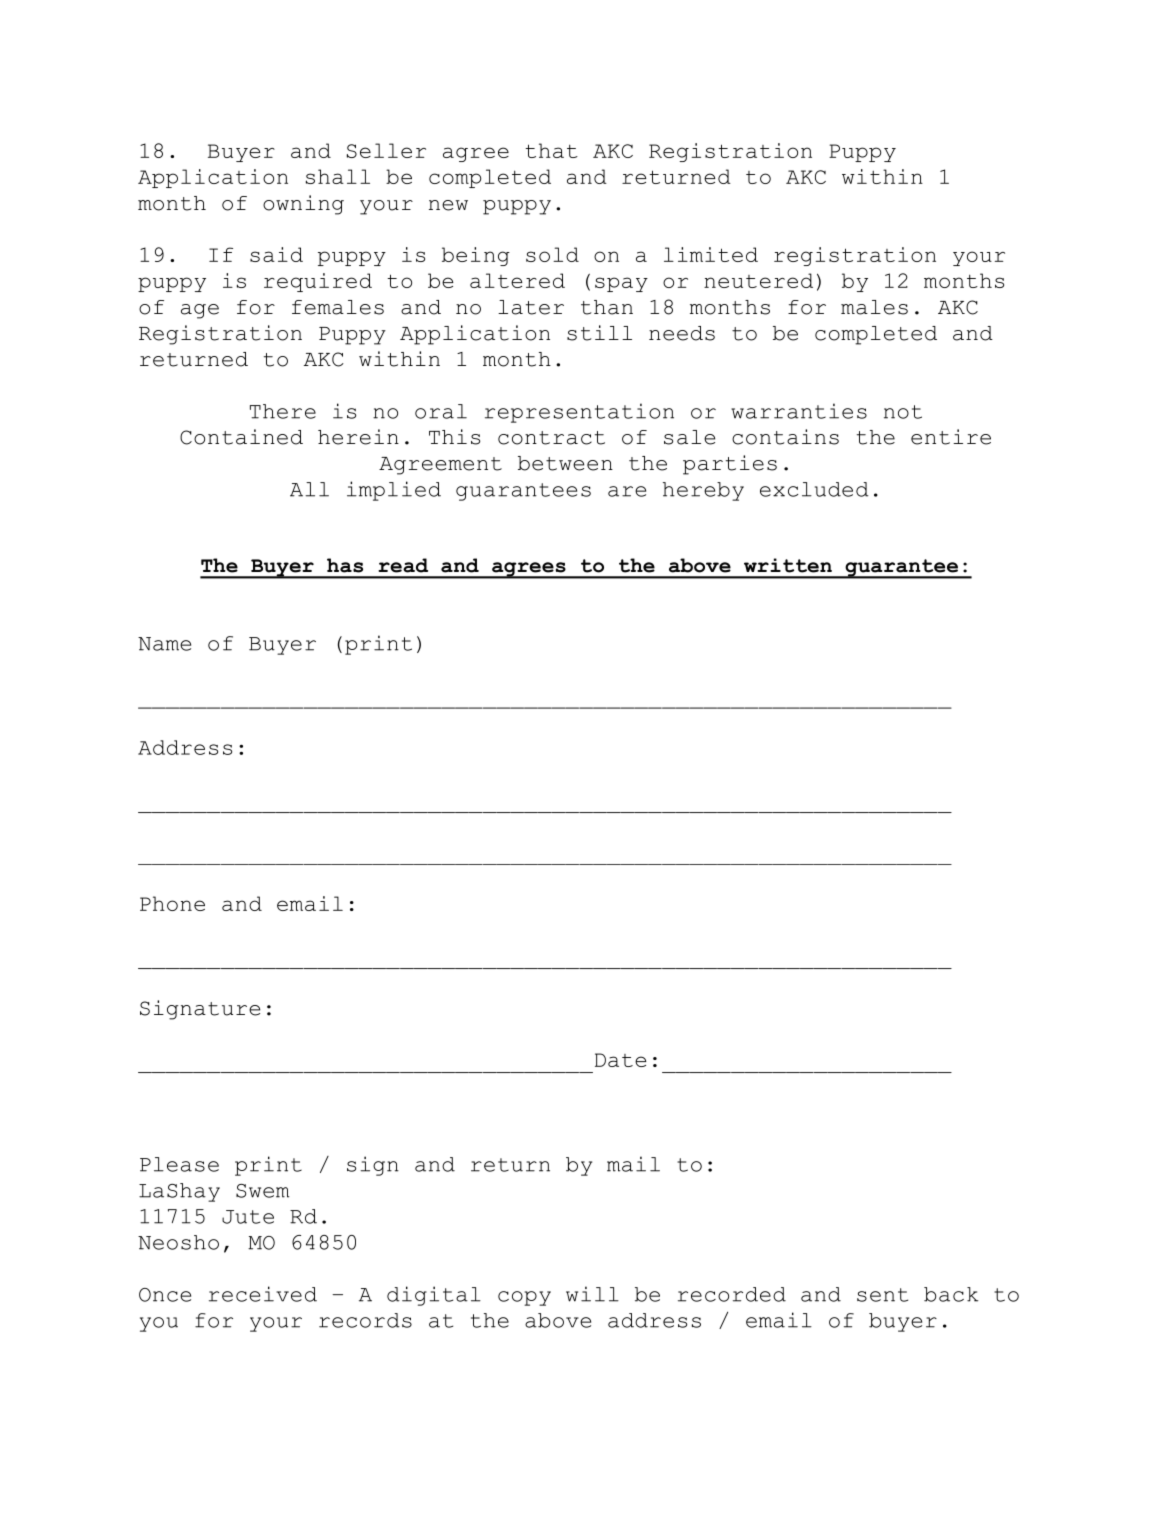 This screenshot has height=1517, width=1172. What do you see at coordinates (164, 644) in the screenshot?
I see `Name` at bounding box center [164, 644].
